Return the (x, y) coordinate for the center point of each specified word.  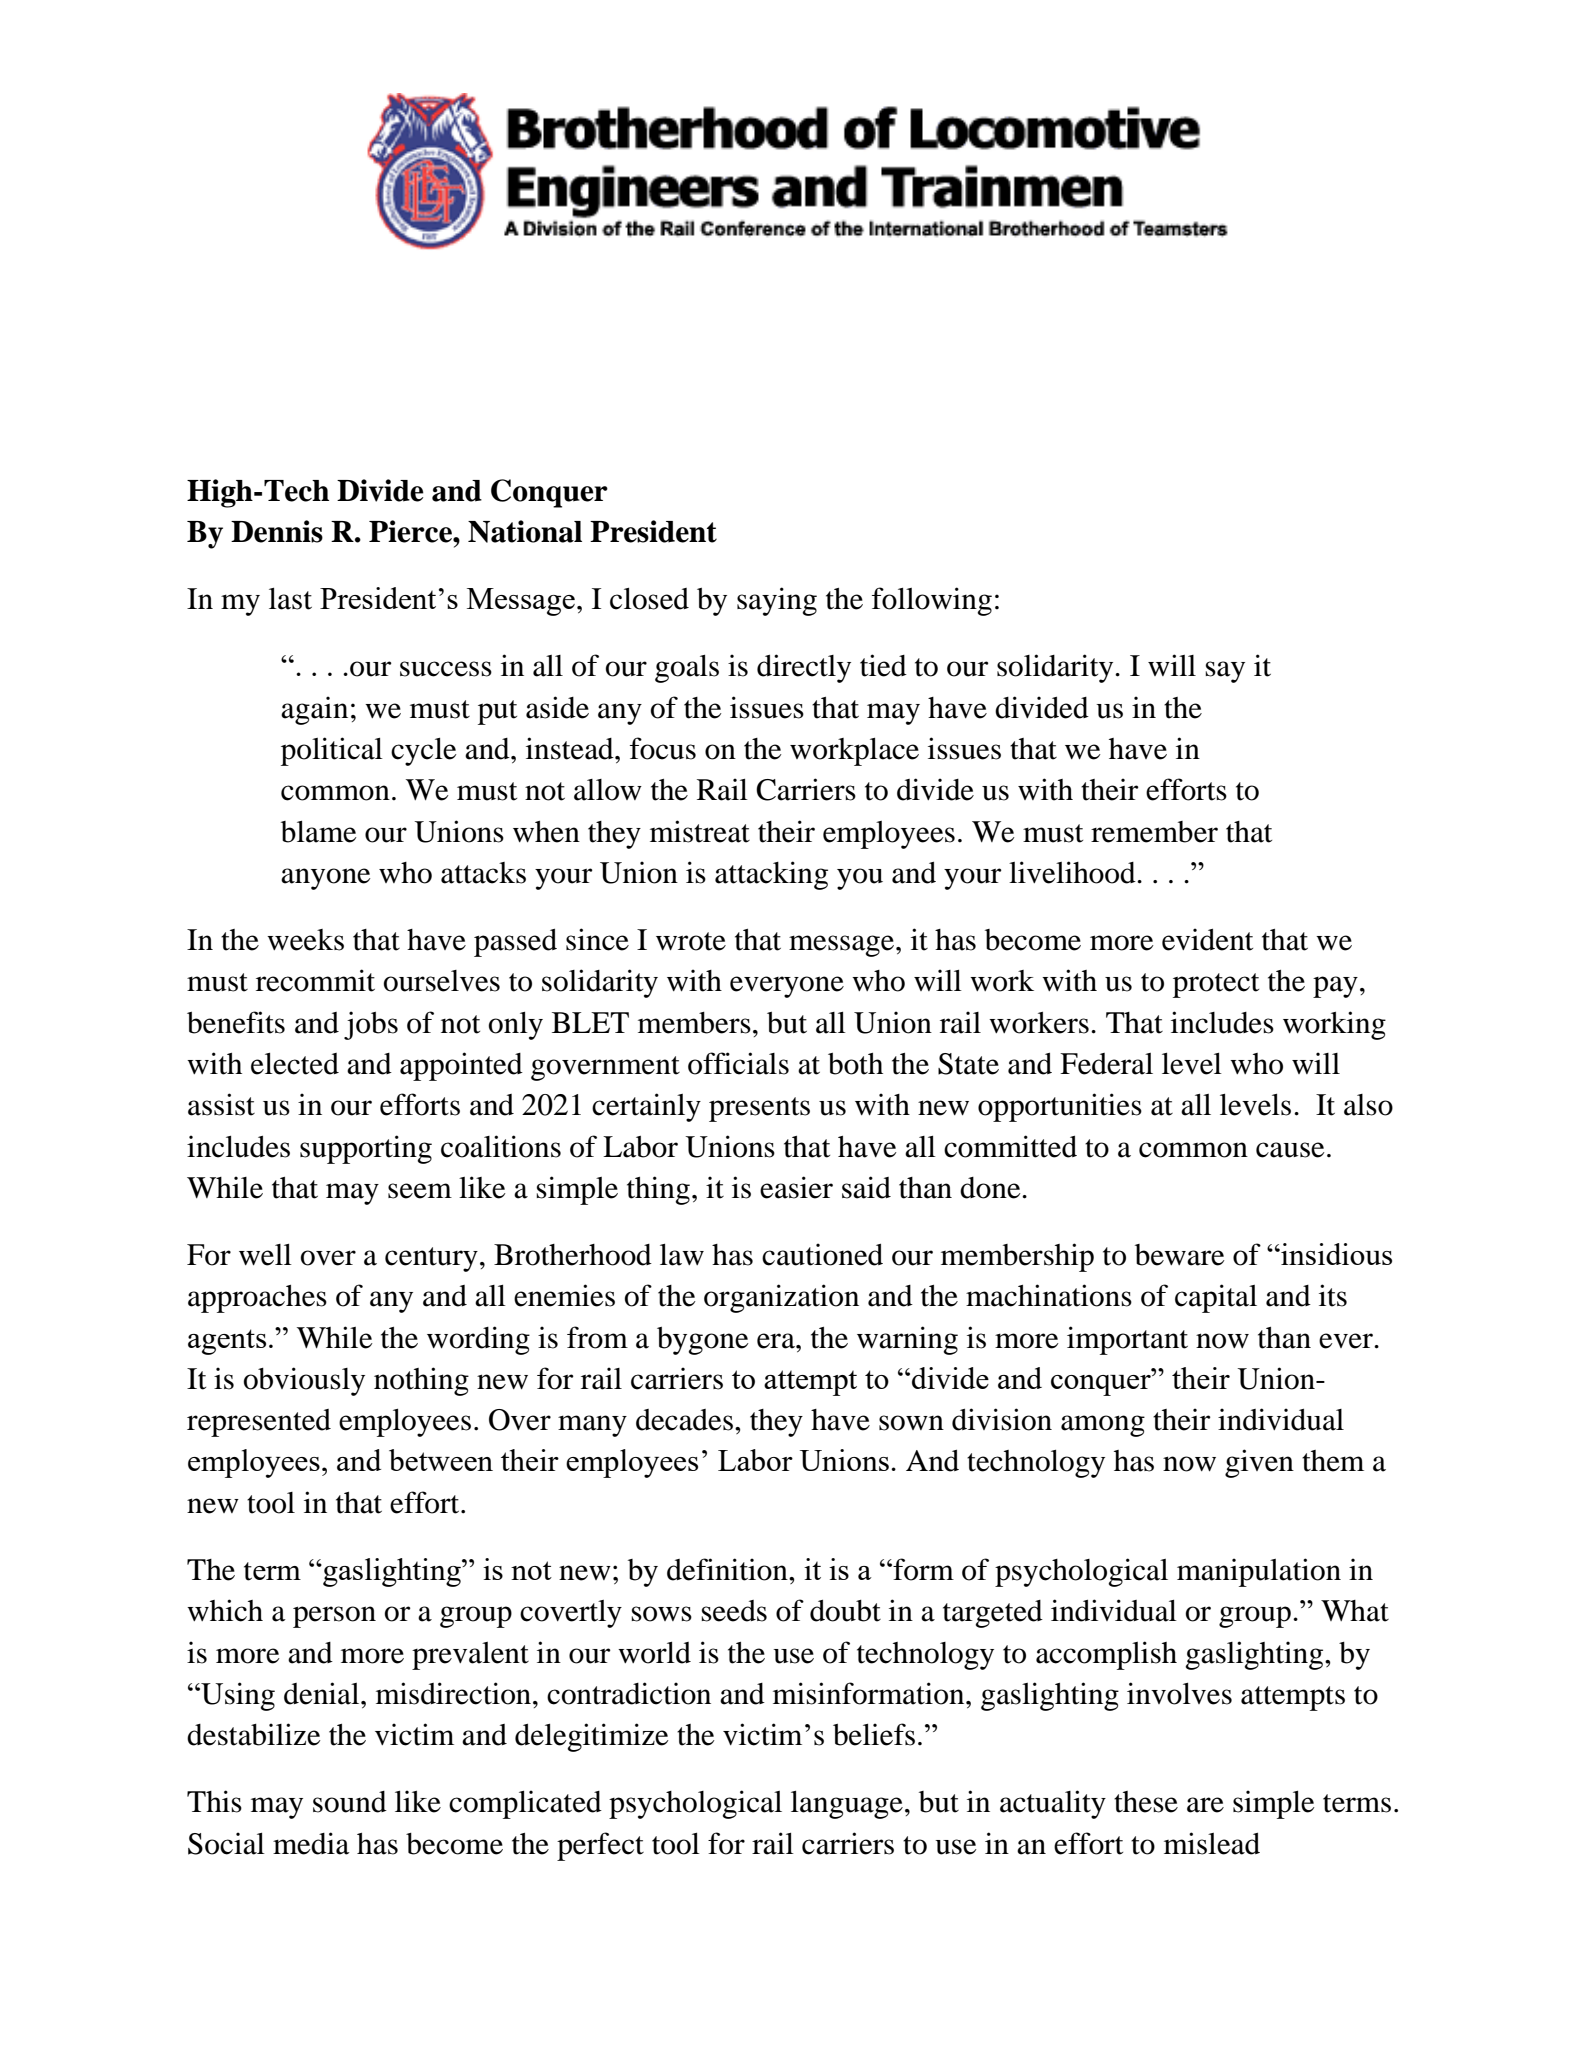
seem (420, 1191)
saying (777, 601)
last (290, 599)
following (932, 601)
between (441, 1460)
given (1259, 1463)
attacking (771, 875)
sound (350, 1802)
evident (1207, 939)
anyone (326, 879)
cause (1290, 1150)
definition (728, 1569)
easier (796, 1187)
